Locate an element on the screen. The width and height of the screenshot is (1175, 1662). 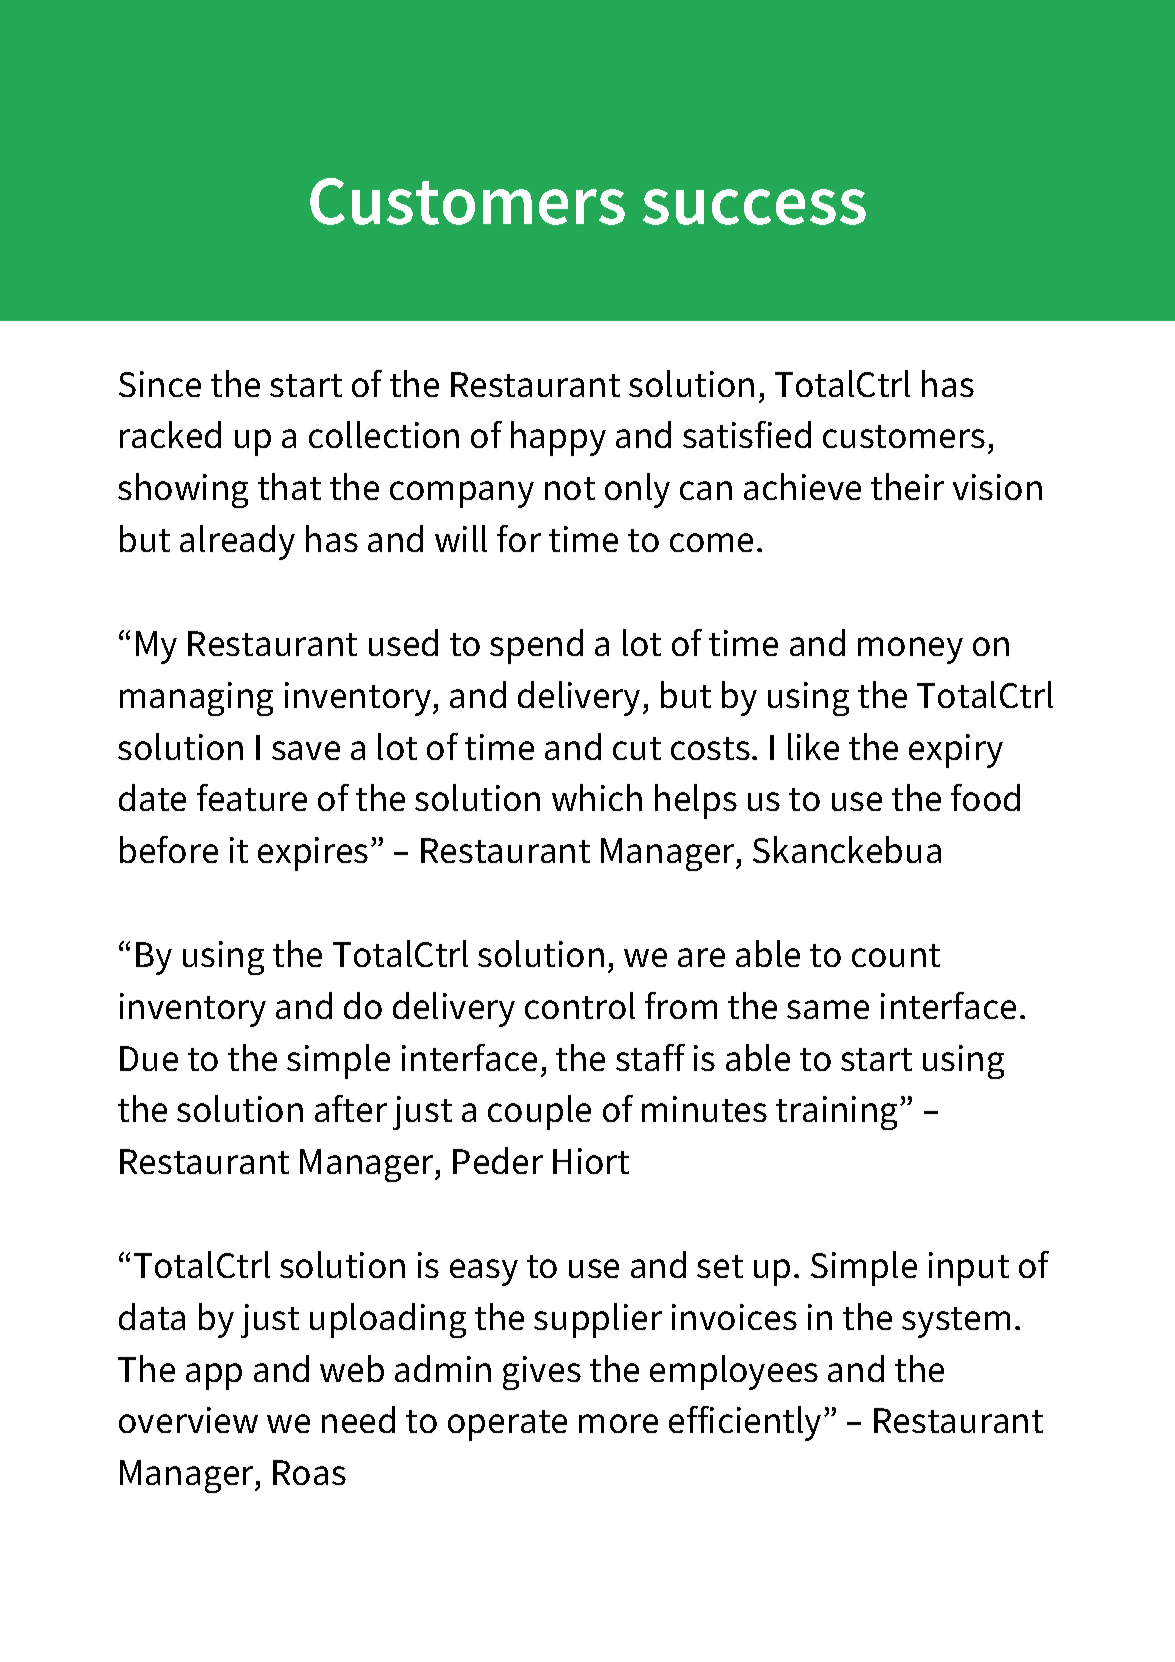
already is located at coordinates (237, 542).
